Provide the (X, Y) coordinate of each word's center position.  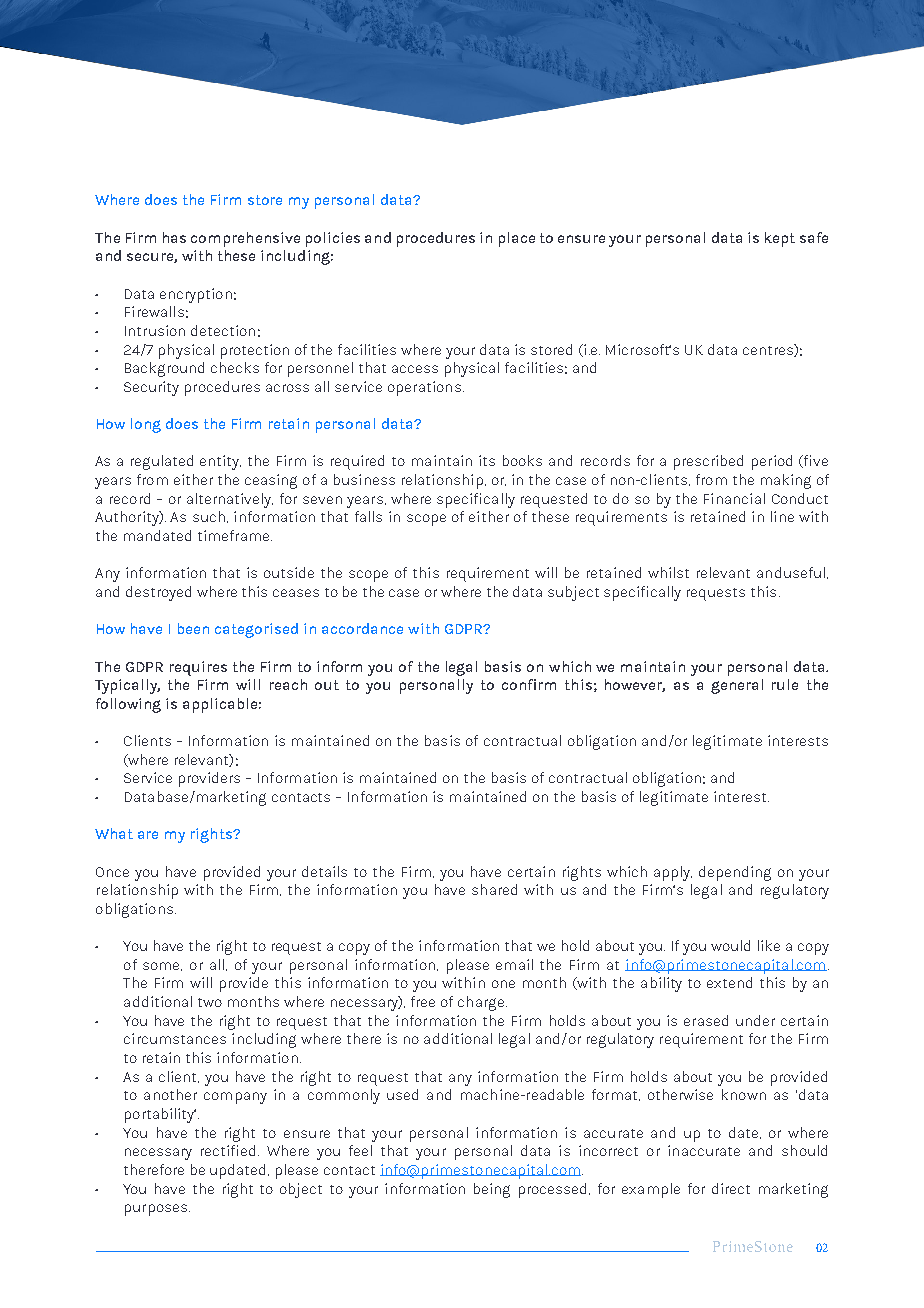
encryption (196, 295)
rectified (228, 1150)
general (737, 686)
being (492, 1190)
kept (780, 239)
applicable (220, 705)
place (517, 239)
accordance (362, 628)
